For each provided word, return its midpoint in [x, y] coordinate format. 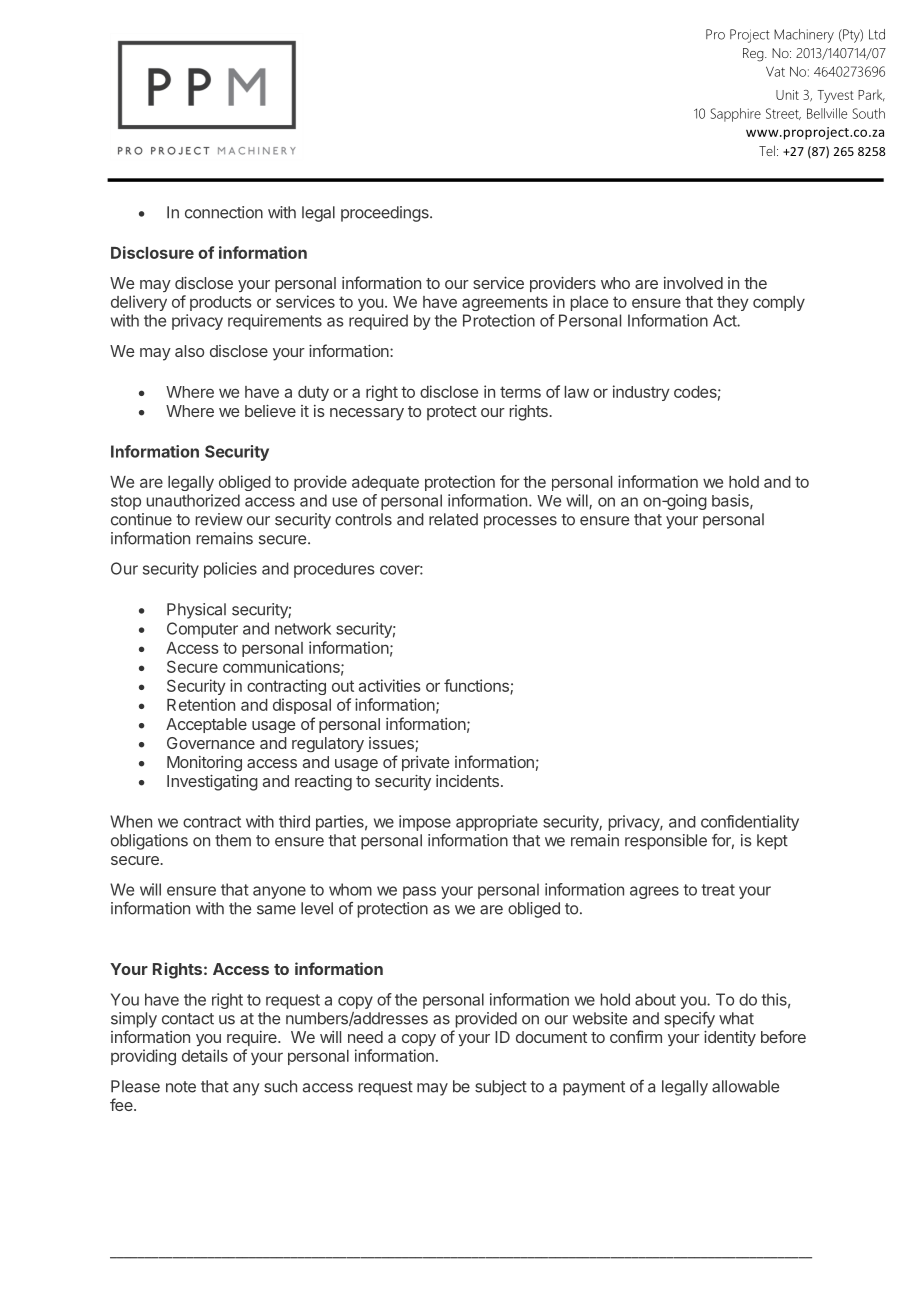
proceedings [386, 214]
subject [501, 1088]
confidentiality [750, 823]
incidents [467, 781]
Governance [211, 743]
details [205, 1055]
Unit [787, 95]
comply [779, 303]
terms [520, 392]
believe [270, 411]
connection [224, 212]
